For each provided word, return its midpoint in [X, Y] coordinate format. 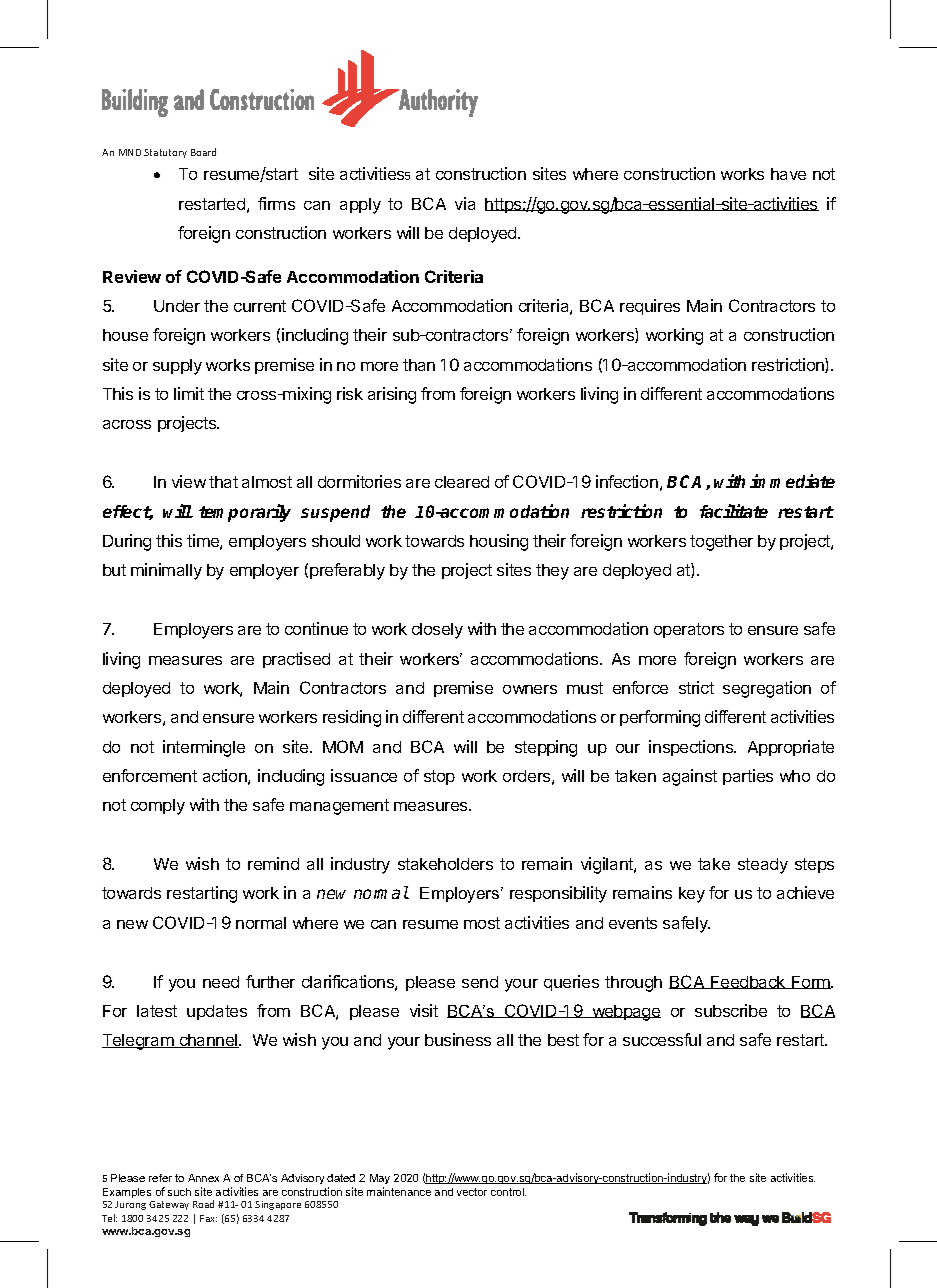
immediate [792, 481]
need [221, 982]
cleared [462, 482]
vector [472, 1192]
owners [530, 689]
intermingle [204, 748]
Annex [203, 1178]
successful [662, 1039]
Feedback [748, 982]
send [480, 982]
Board [203, 152]
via [465, 203]
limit [189, 393]
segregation [767, 689]
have [788, 174]
